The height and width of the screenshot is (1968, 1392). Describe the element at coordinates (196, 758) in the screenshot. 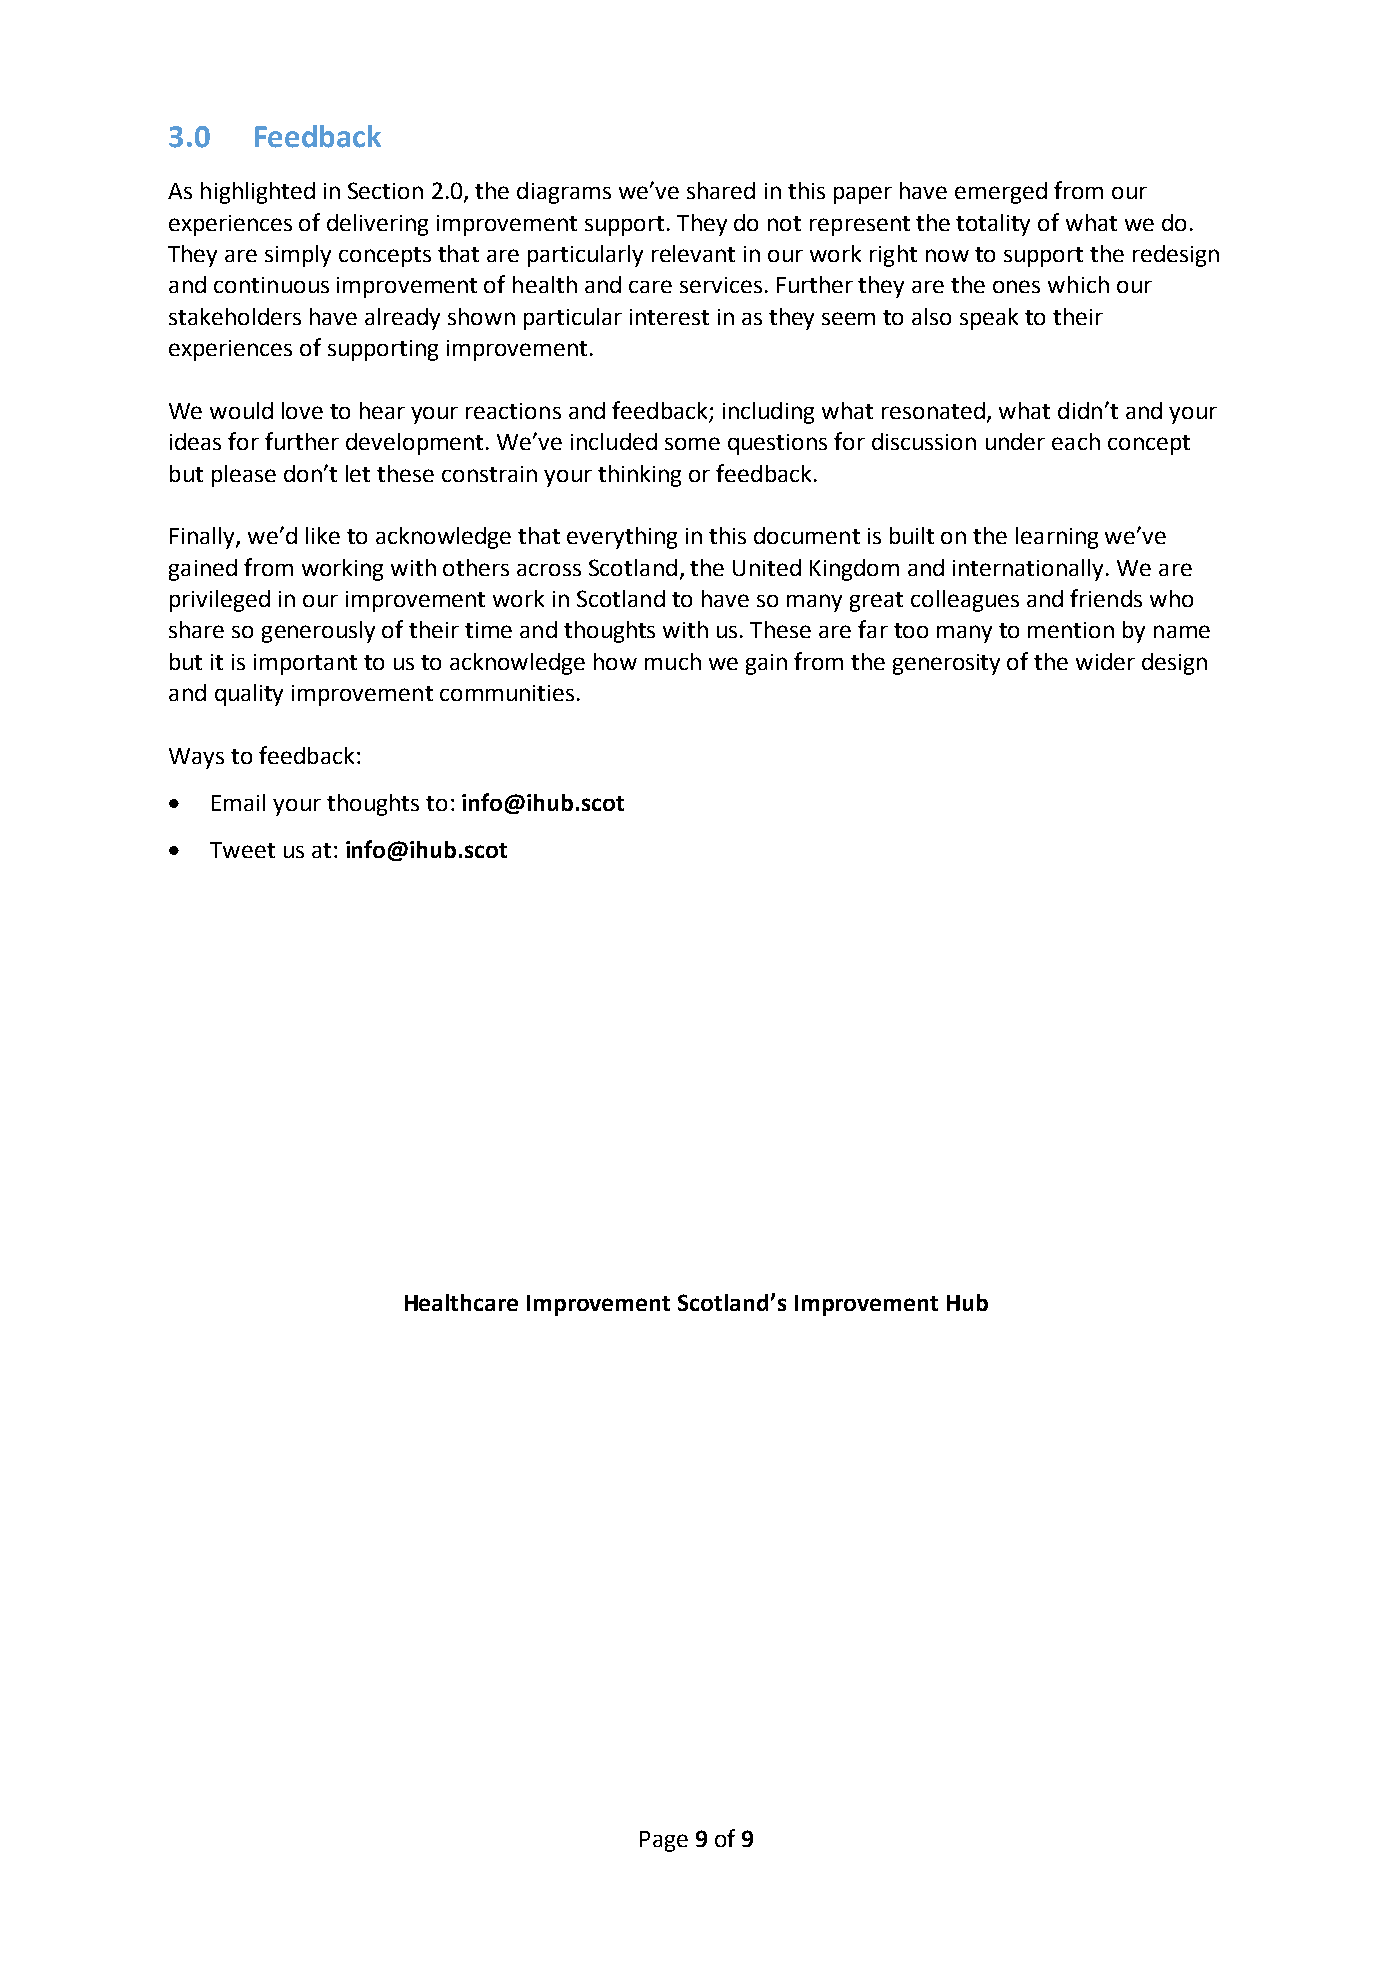

I see `Ways` at that location.
